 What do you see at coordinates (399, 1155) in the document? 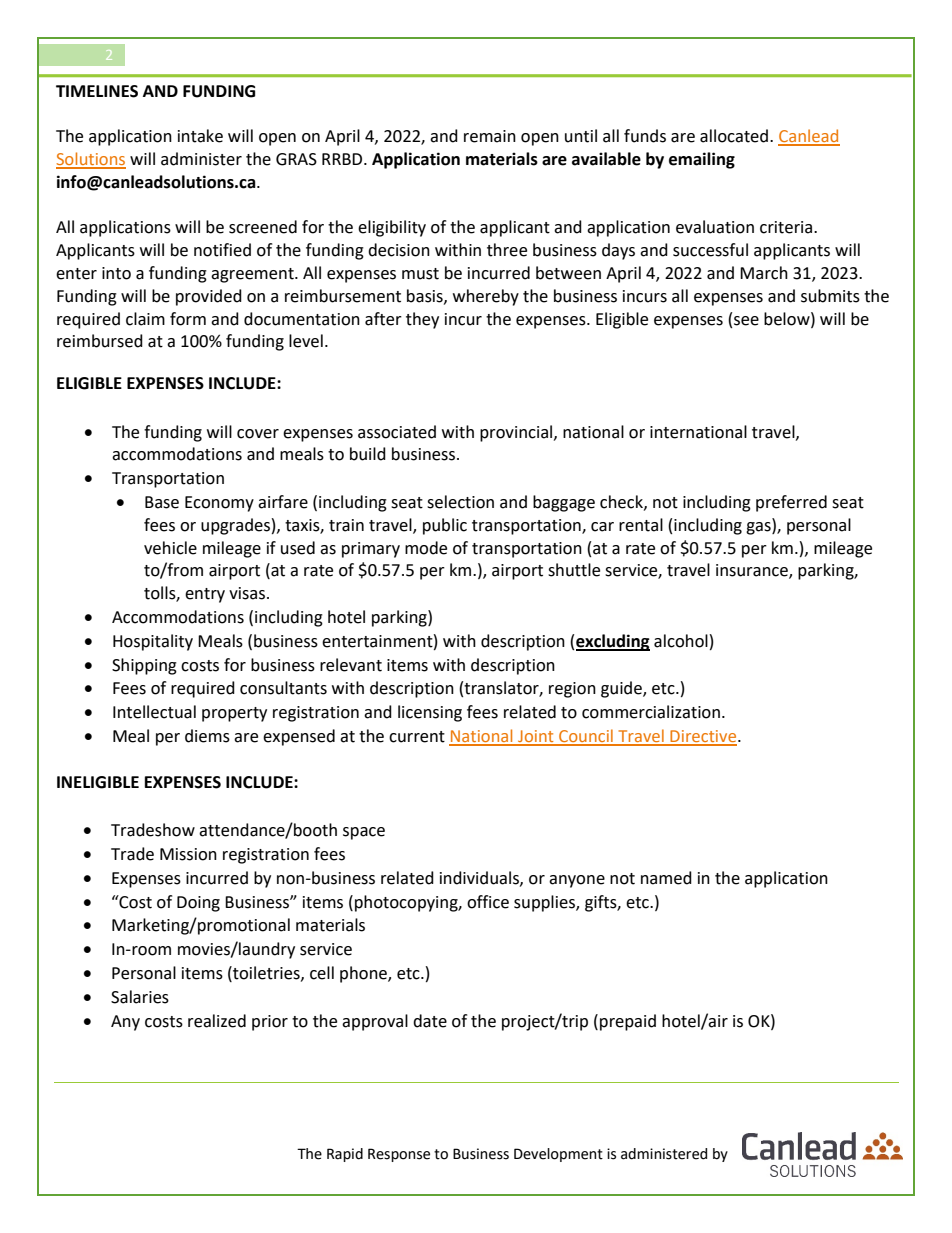
I see `Response` at bounding box center [399, 1155].
